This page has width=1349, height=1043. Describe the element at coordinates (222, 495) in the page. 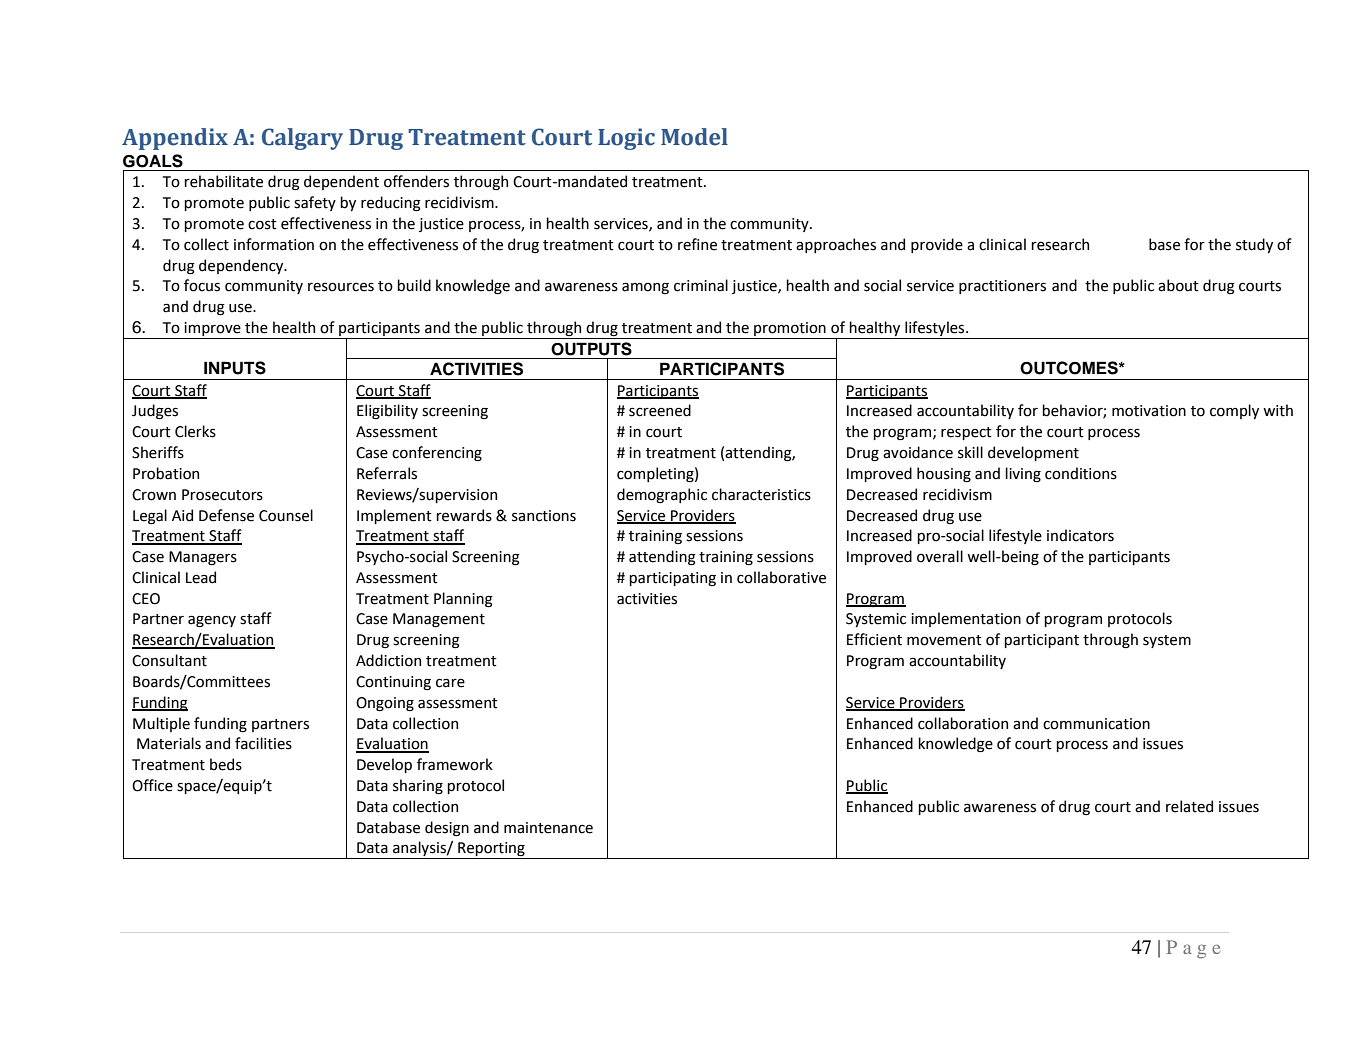

I see `Prosecutors` at that location.
